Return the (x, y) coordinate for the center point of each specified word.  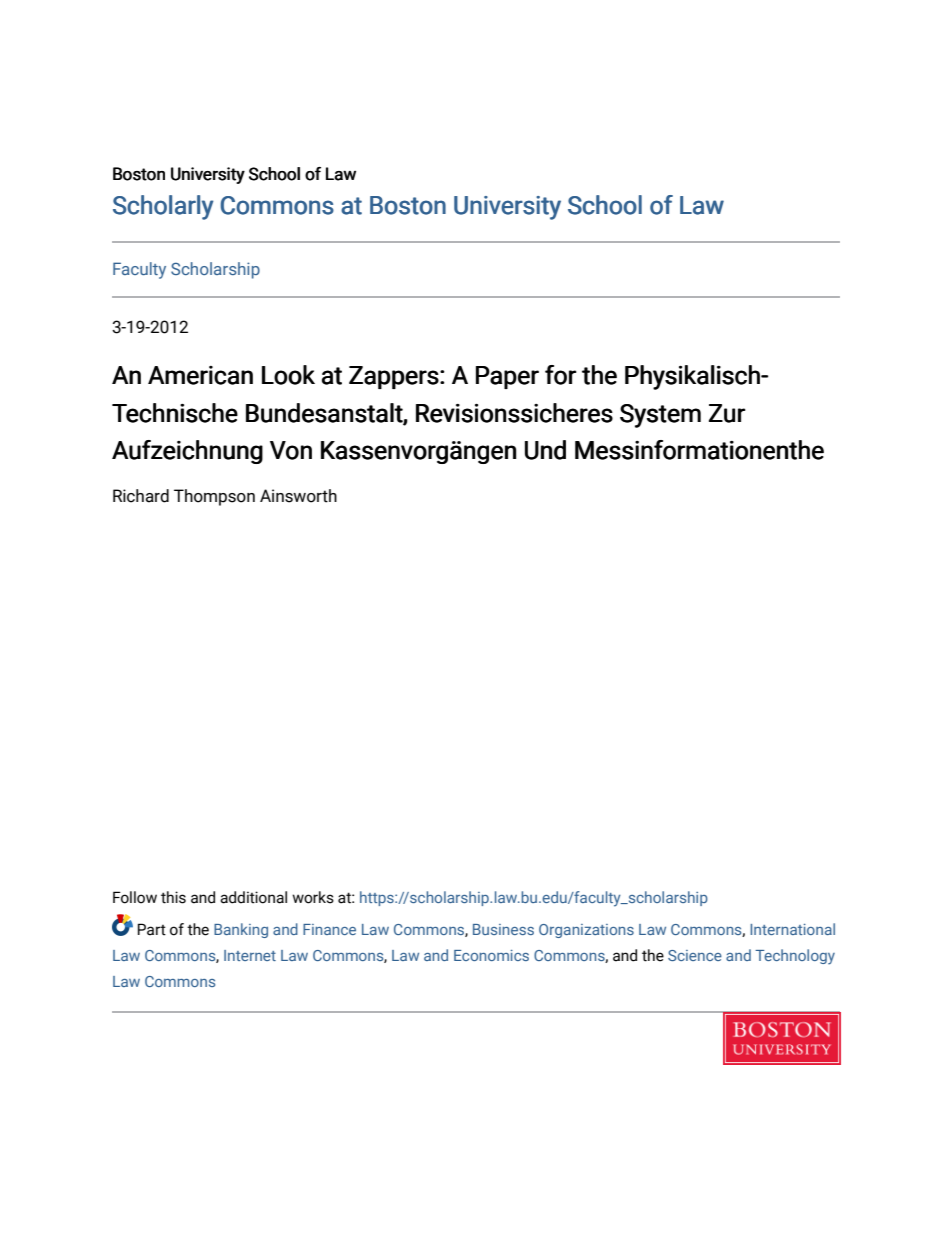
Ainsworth (298, 496)
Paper (507, 377)
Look (288, 375)
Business (503, 929)
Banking (241, 930)
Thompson (214, 497)
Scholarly (163, 207)
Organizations (586, 931)
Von (291, 450)
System (660, 416)
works (313, 897)
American (200, 375)
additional (253, 897)
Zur (727, 413)
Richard (141, 496)
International (792, 929)
